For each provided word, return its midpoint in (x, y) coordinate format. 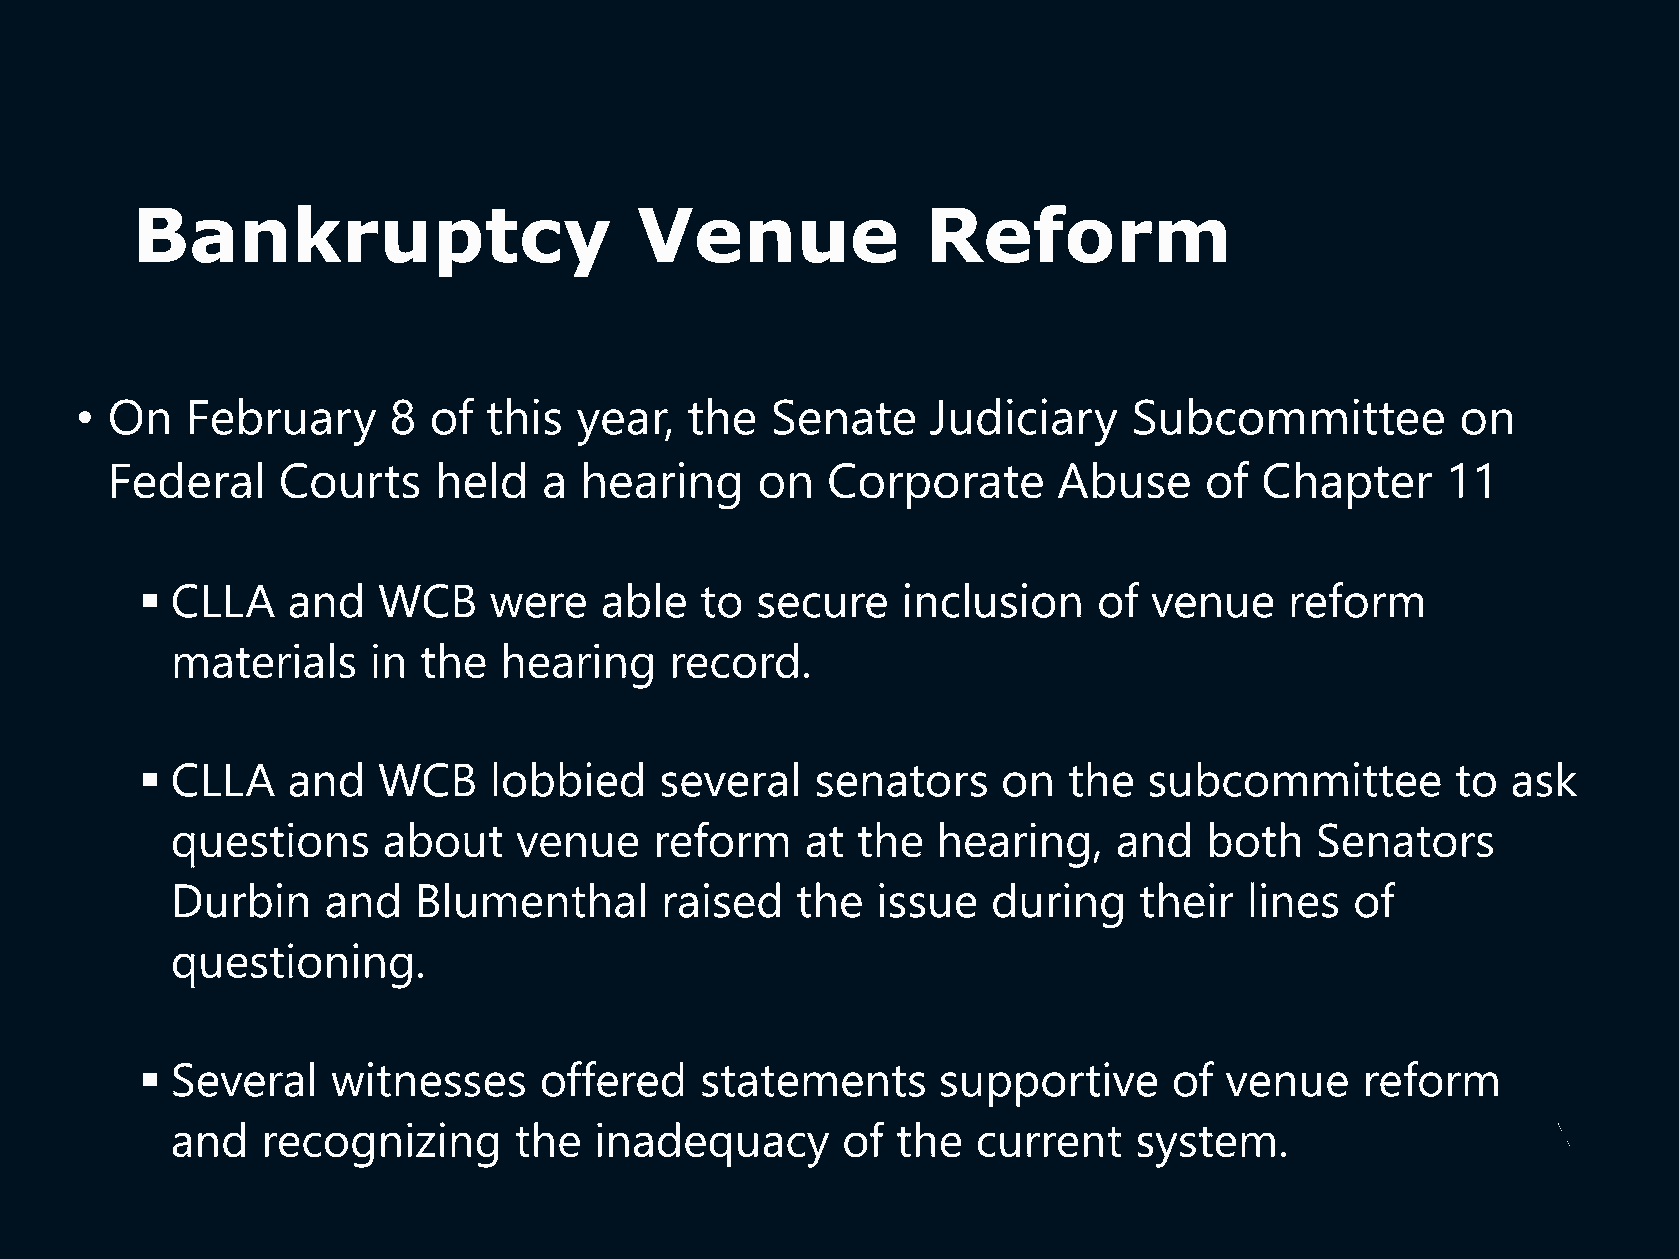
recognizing (381, 1145)
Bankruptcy (375, 241)
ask (1544, 779)
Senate (844, 417)
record (735, 661)
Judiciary (1024, 422)
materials (264, 661)
